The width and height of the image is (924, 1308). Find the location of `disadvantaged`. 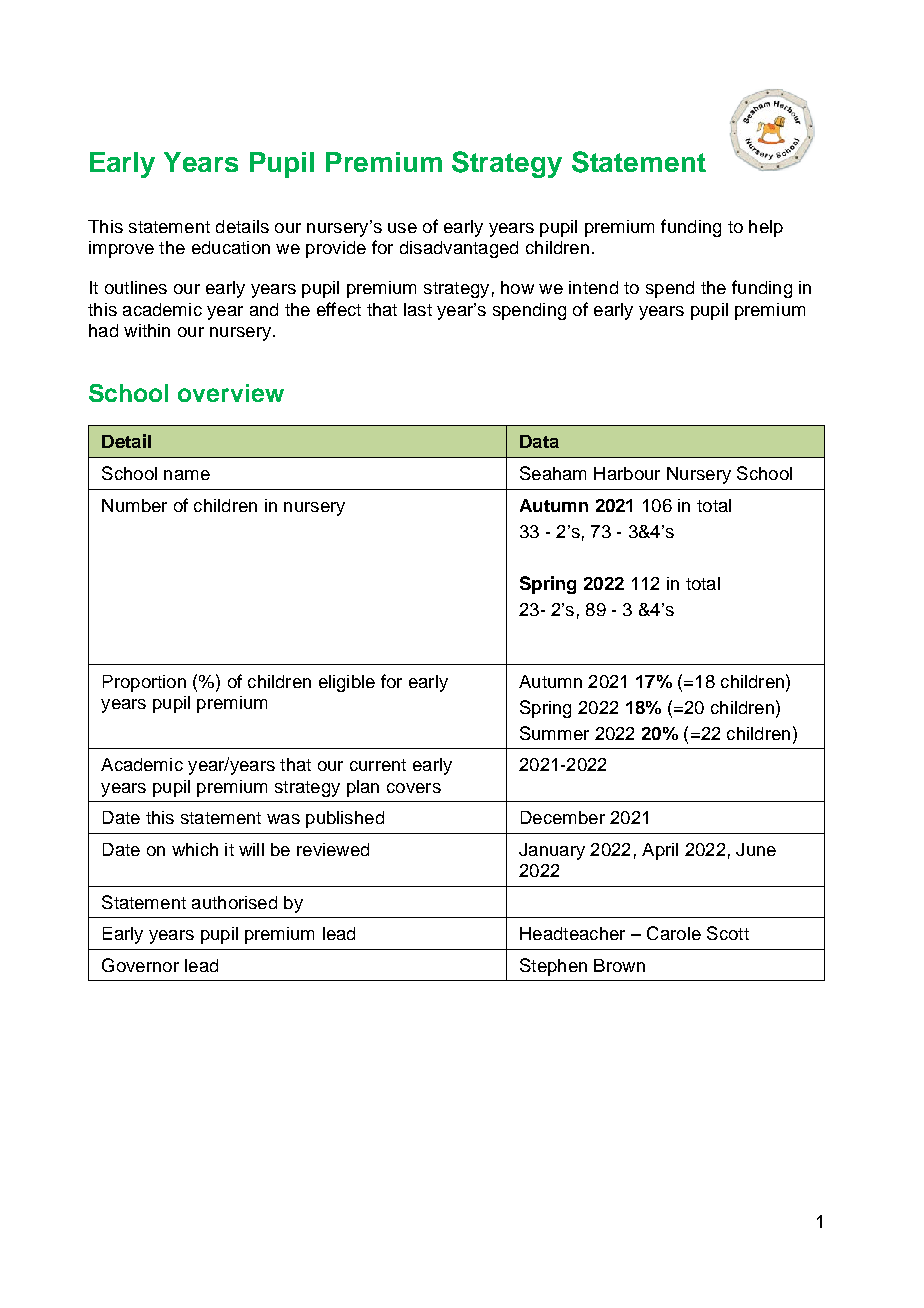

disadvantaged is located at coordinates (459, 249).
